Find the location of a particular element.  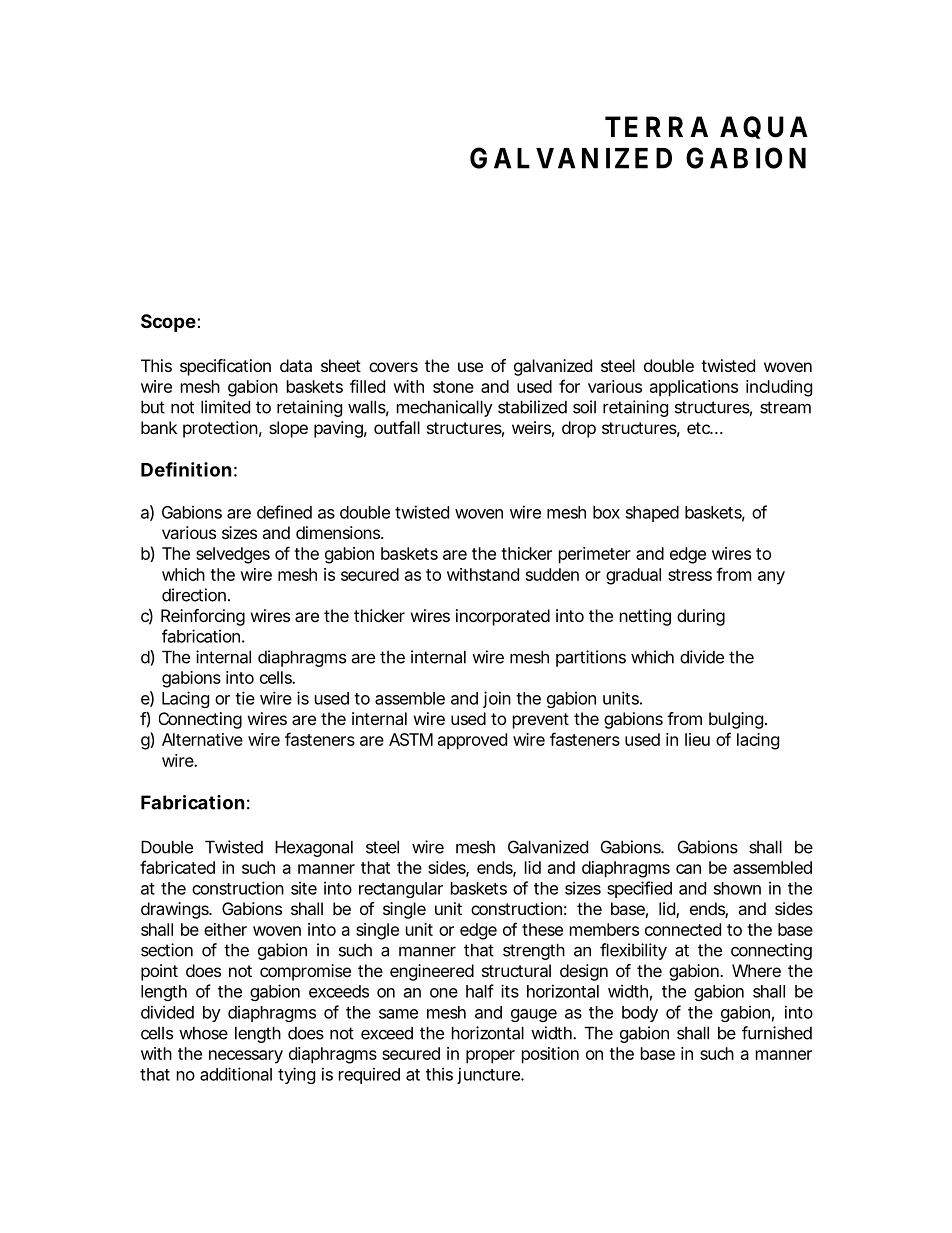

stone is located at coordinates (453, 387).
